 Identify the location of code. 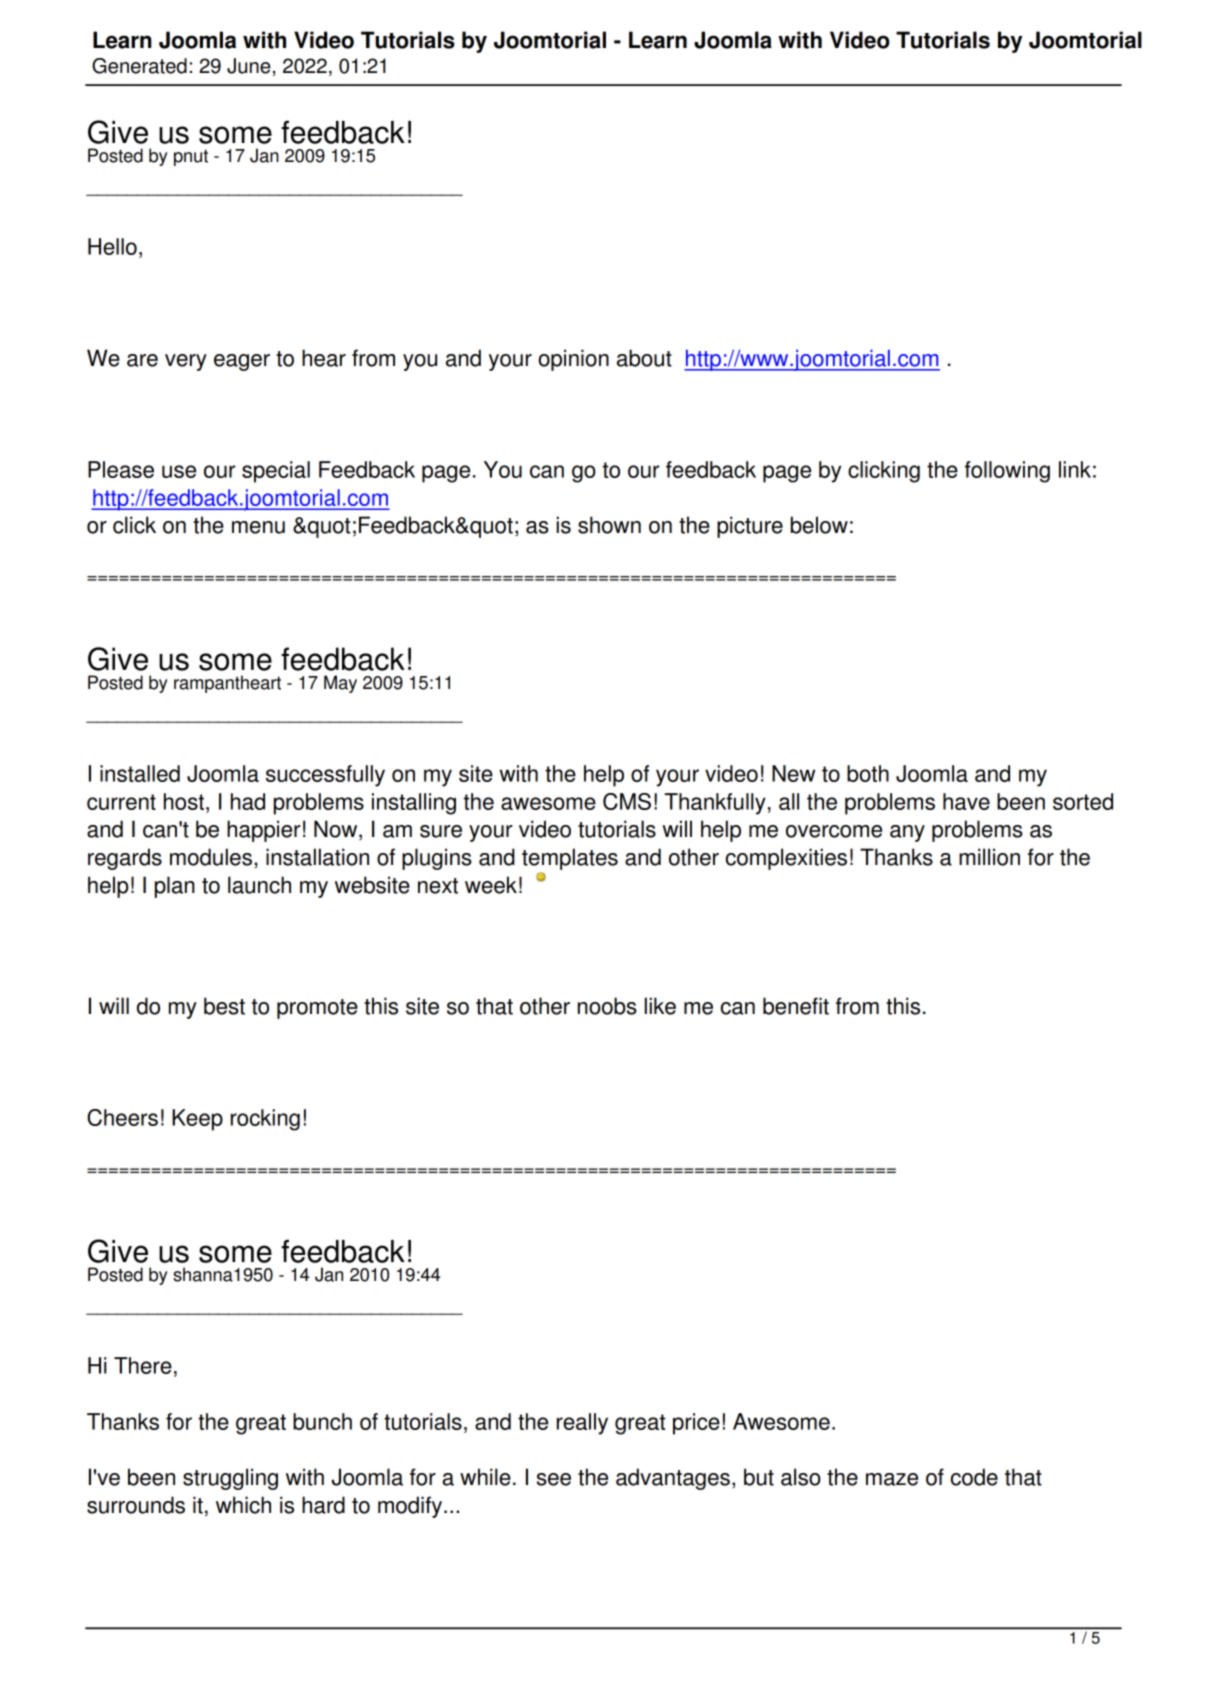
(974, 1477).
